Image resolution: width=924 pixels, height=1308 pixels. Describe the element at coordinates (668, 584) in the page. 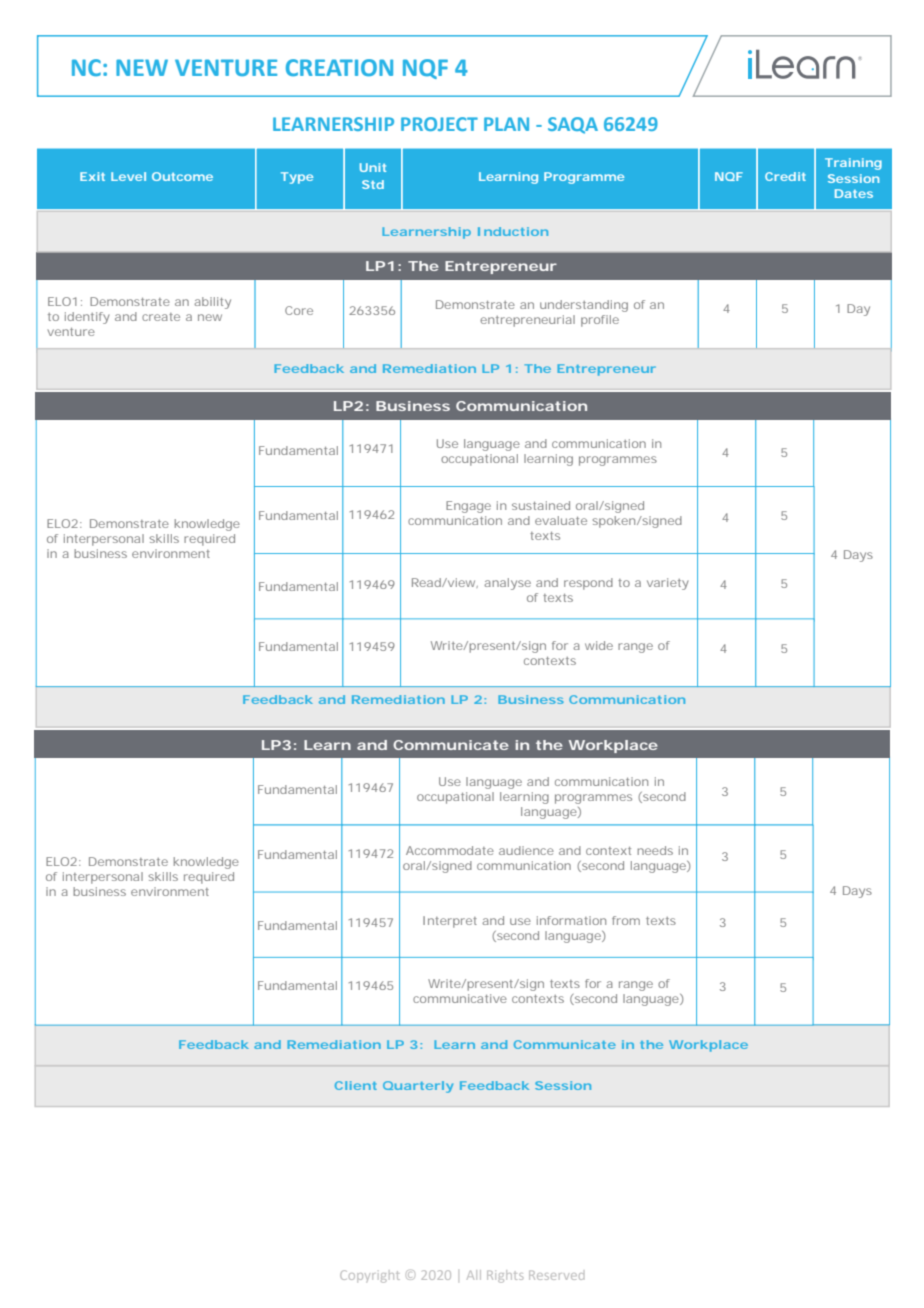

I see `variety` at that location.
